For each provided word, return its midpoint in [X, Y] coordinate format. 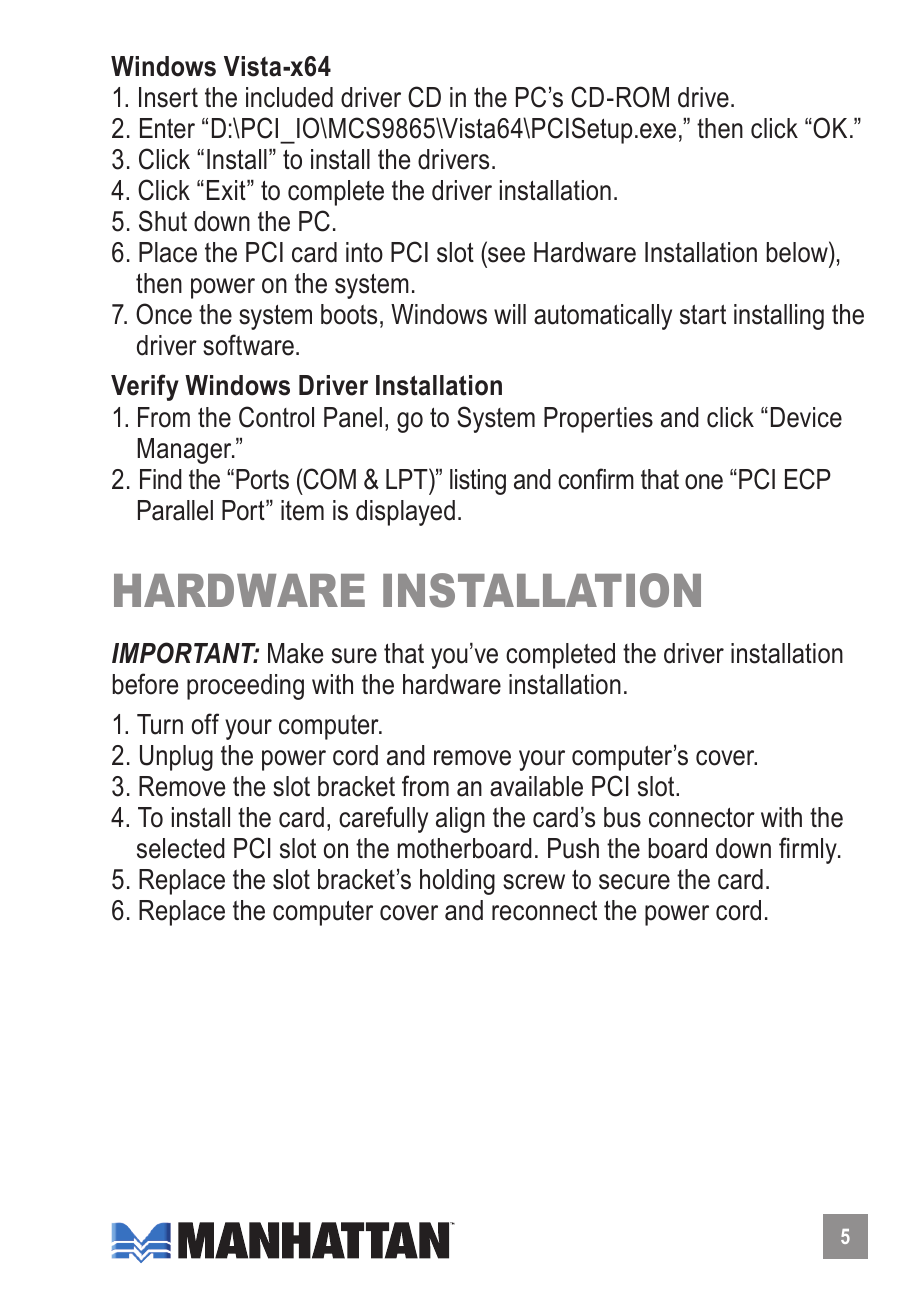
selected [181, 848]
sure [354, 656]
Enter [167, 128]
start [703, 314]
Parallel [175, 510]
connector [702, 818]
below [798, 252]
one [704, 482]
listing [478, 482]
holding [457, 882]
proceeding [245, 687]
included [289, 97]
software [248, 345]
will [510, 314]
